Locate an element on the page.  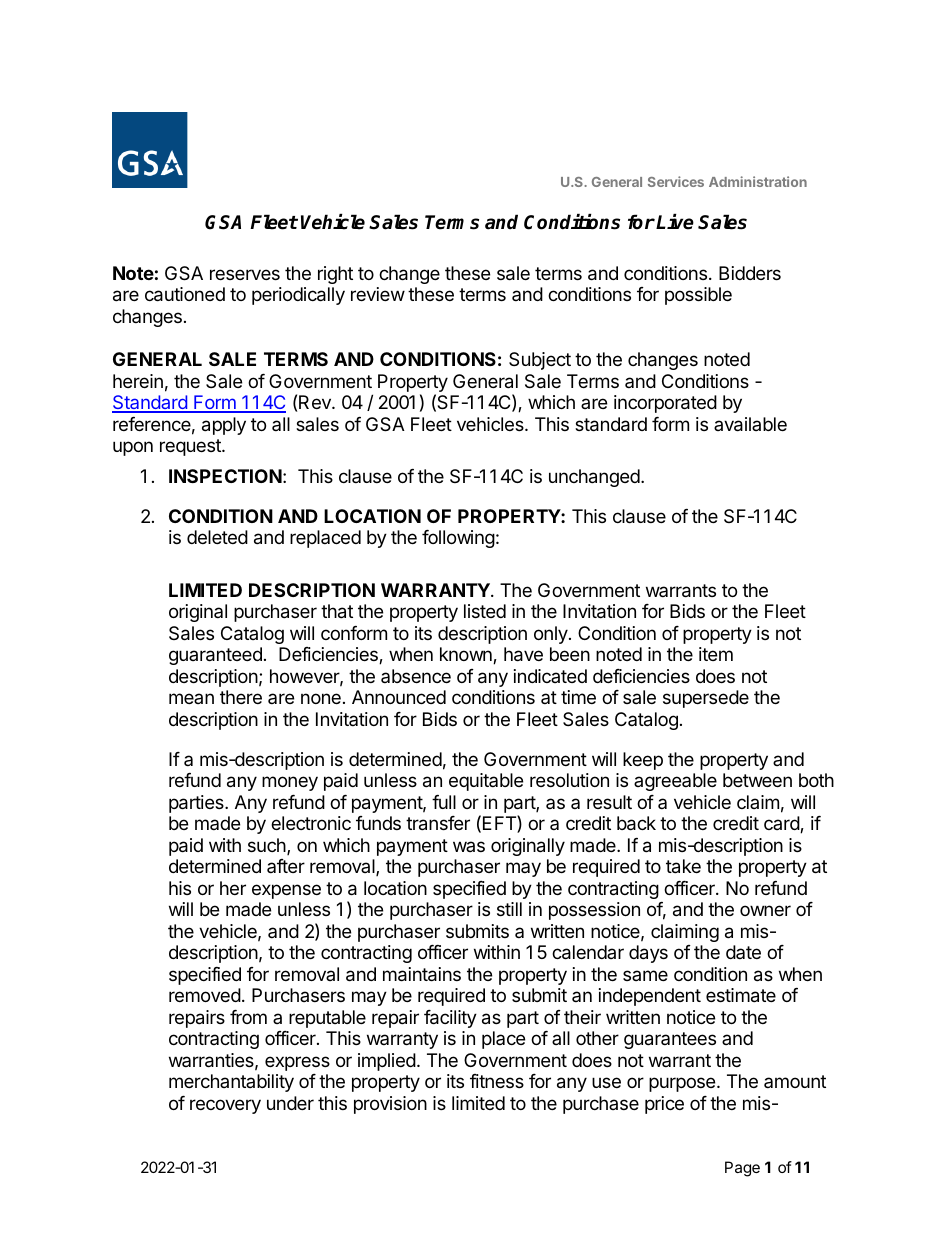
recovery is located at coordinates (225, 1106).
